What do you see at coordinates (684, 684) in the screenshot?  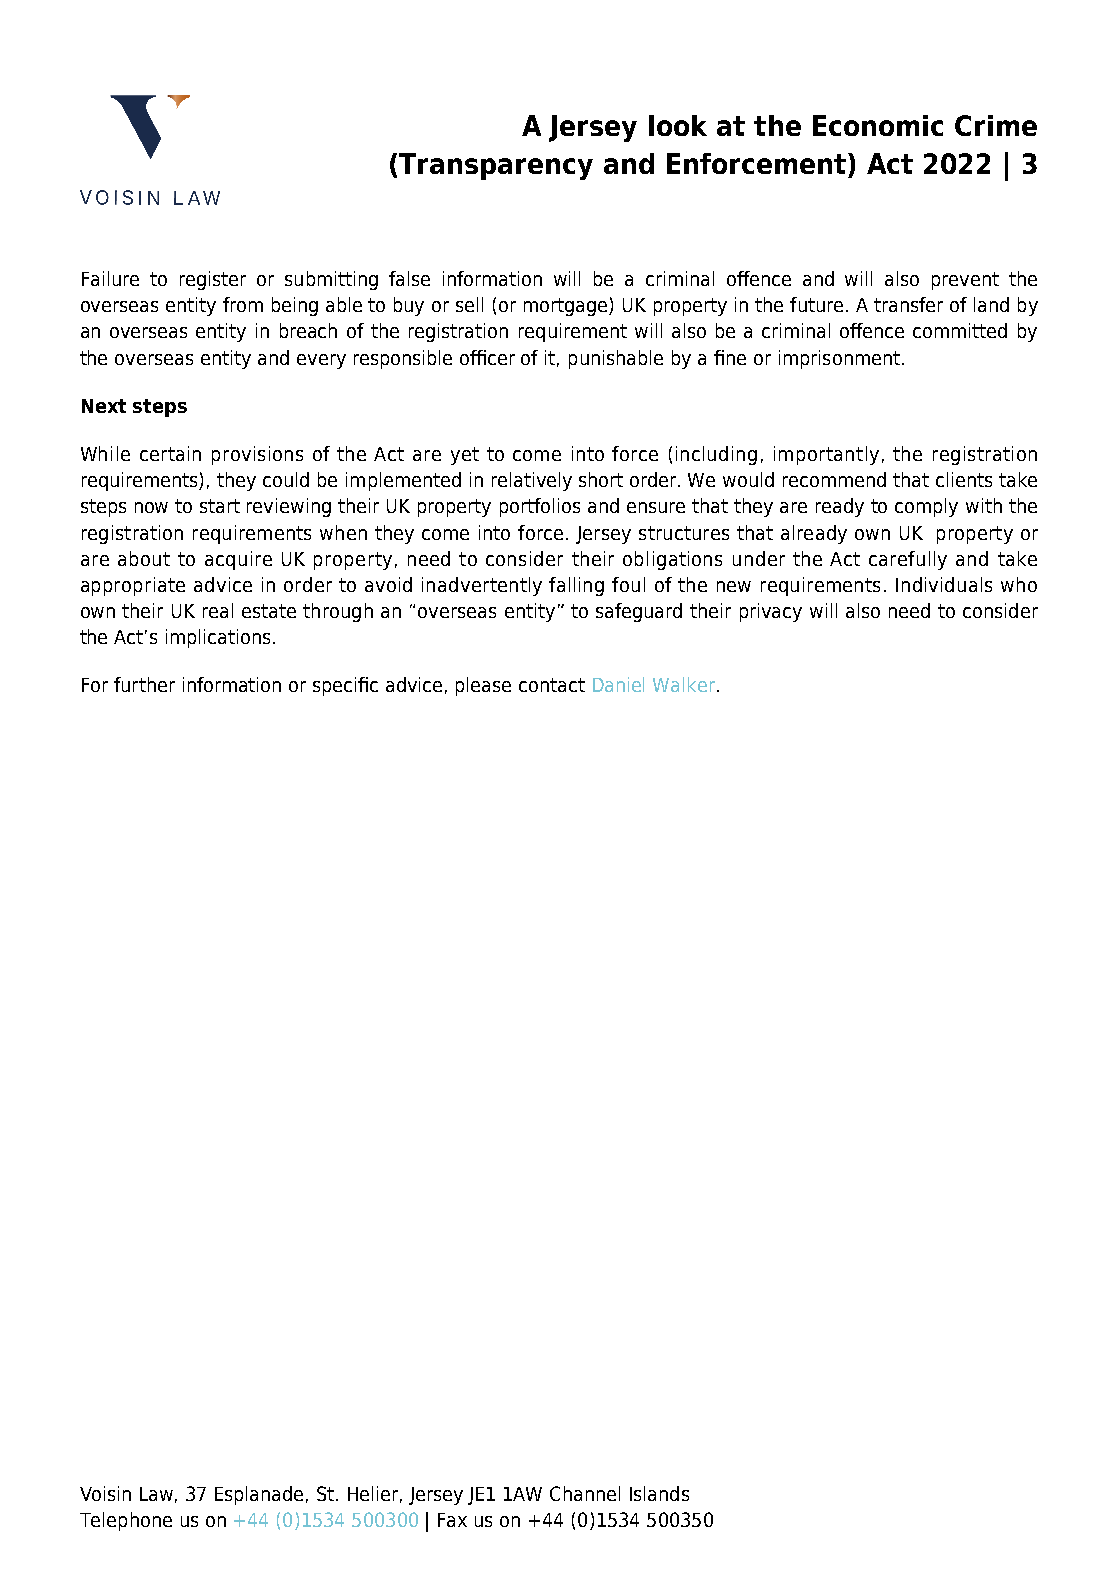 I see `Walker` at bounding box center [684, 684].
